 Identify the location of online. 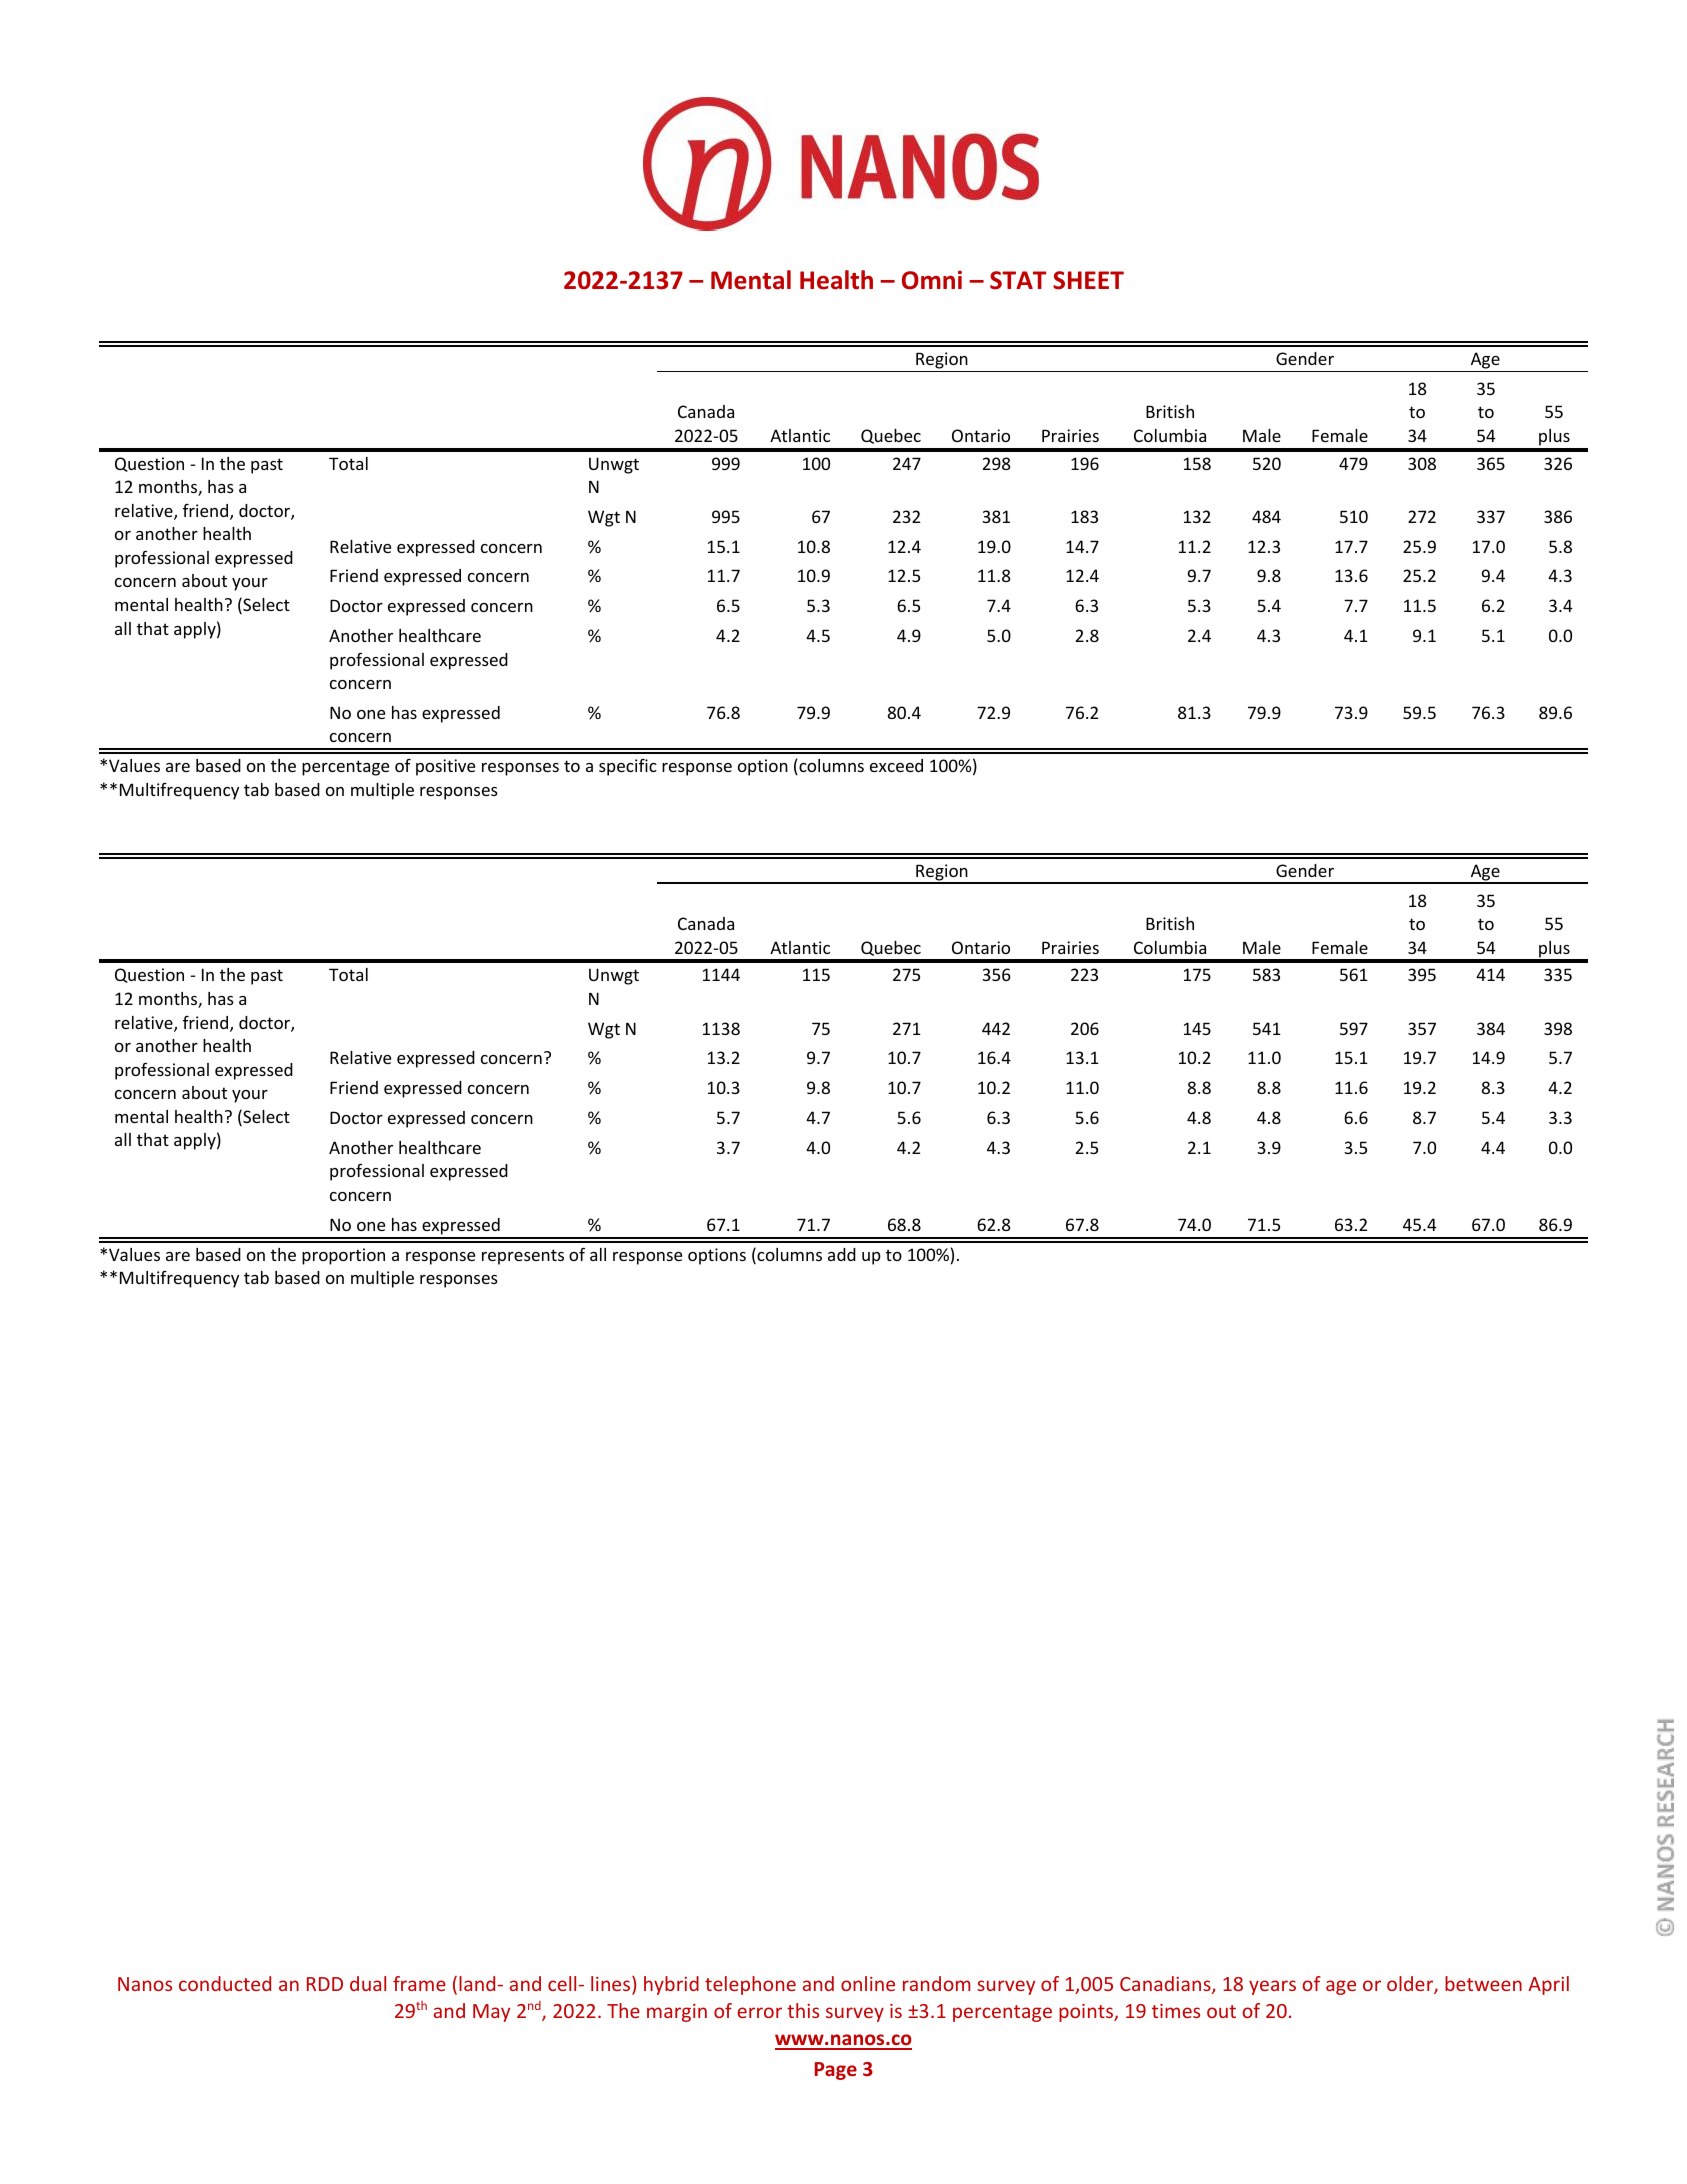
(868, 1983).
